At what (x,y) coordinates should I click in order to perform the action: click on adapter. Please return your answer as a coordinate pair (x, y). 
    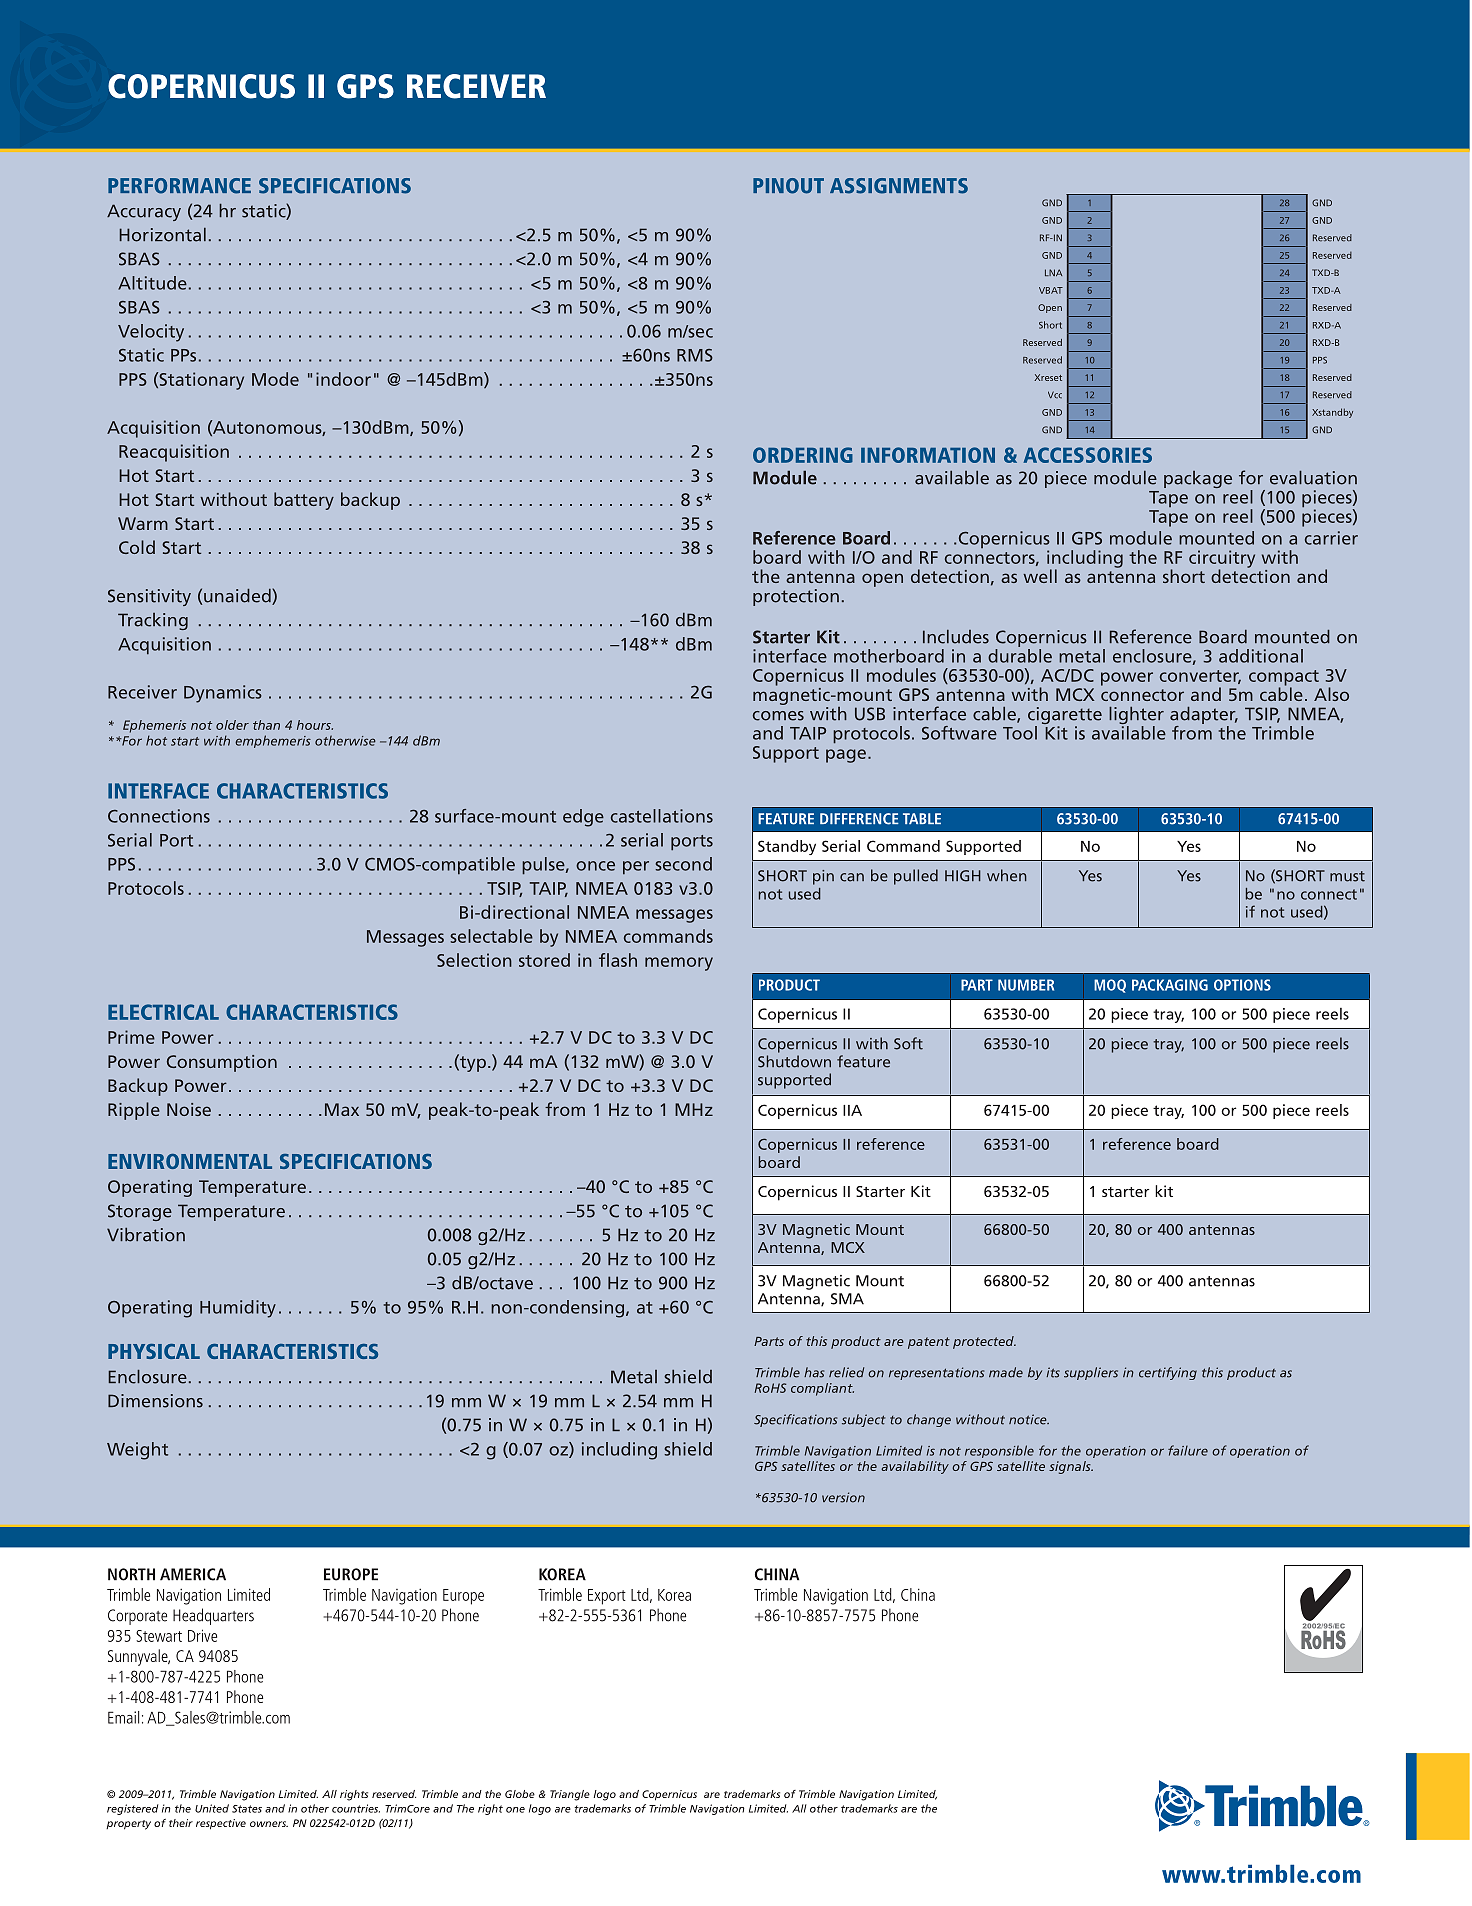
    Looking at the image, I should click on (1204, 715).
